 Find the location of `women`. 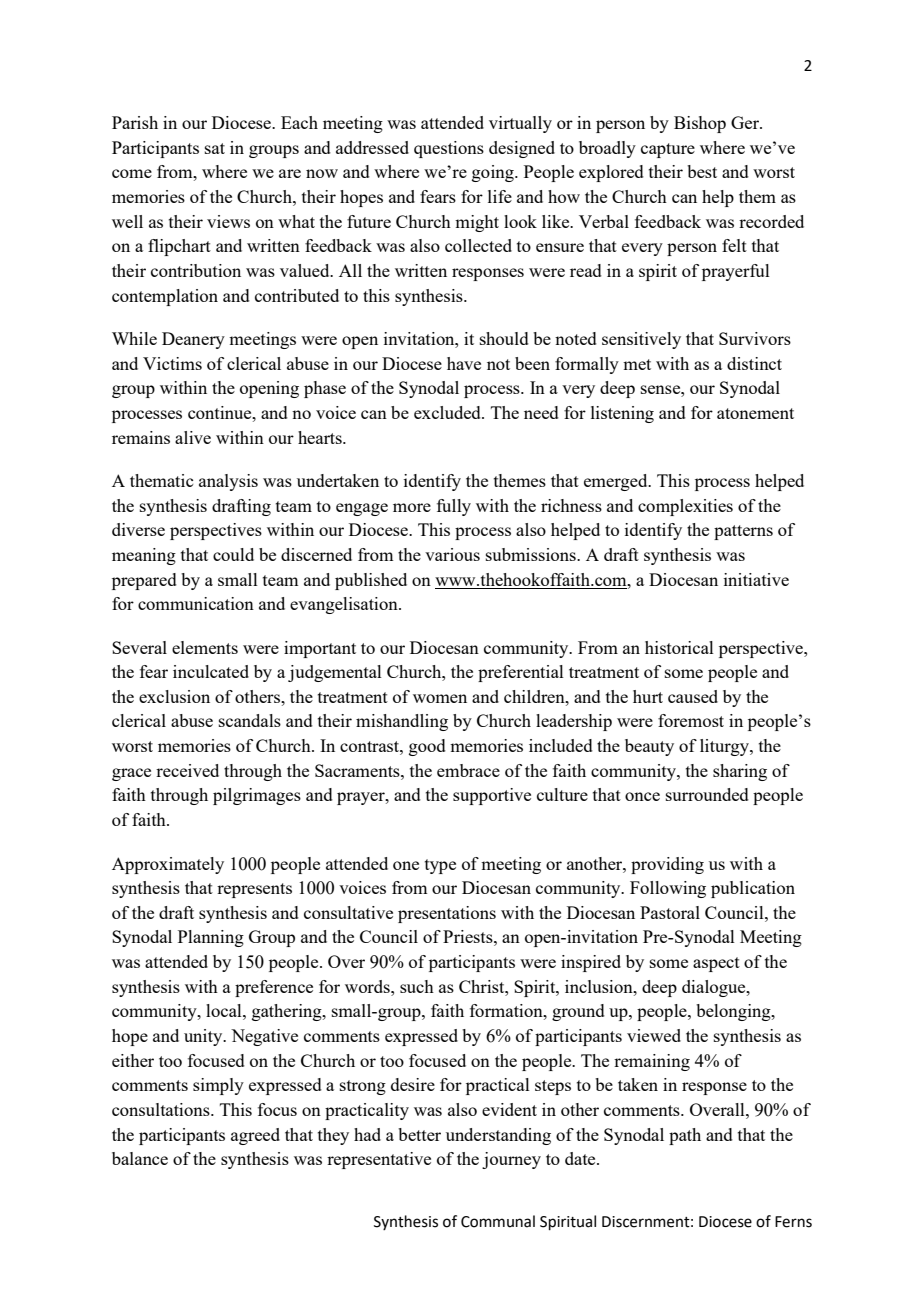

women is located at coordinates (440, 698).
